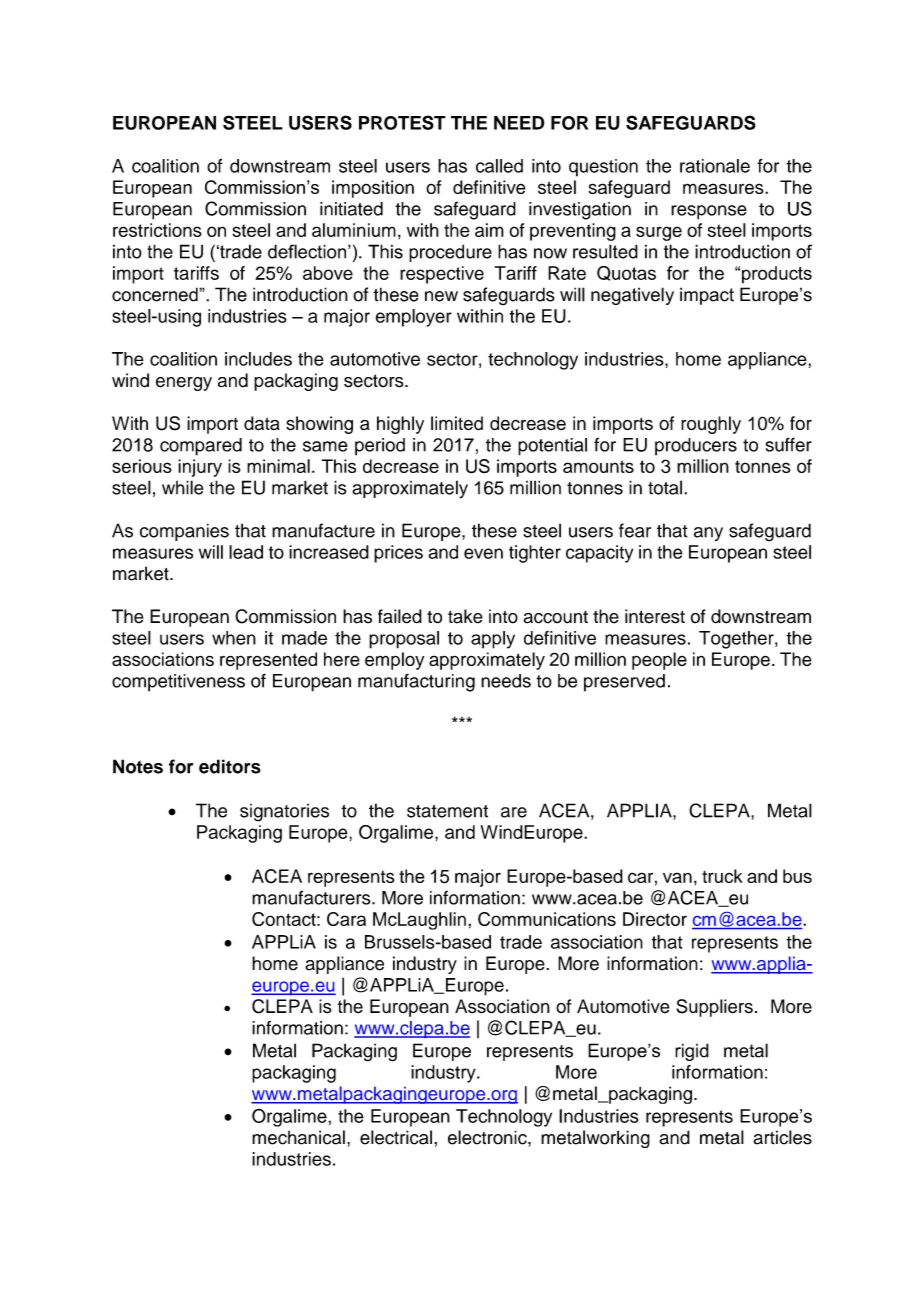  Describe the element at coordinates (200, 468) in the document. I see `injury` at that location.
